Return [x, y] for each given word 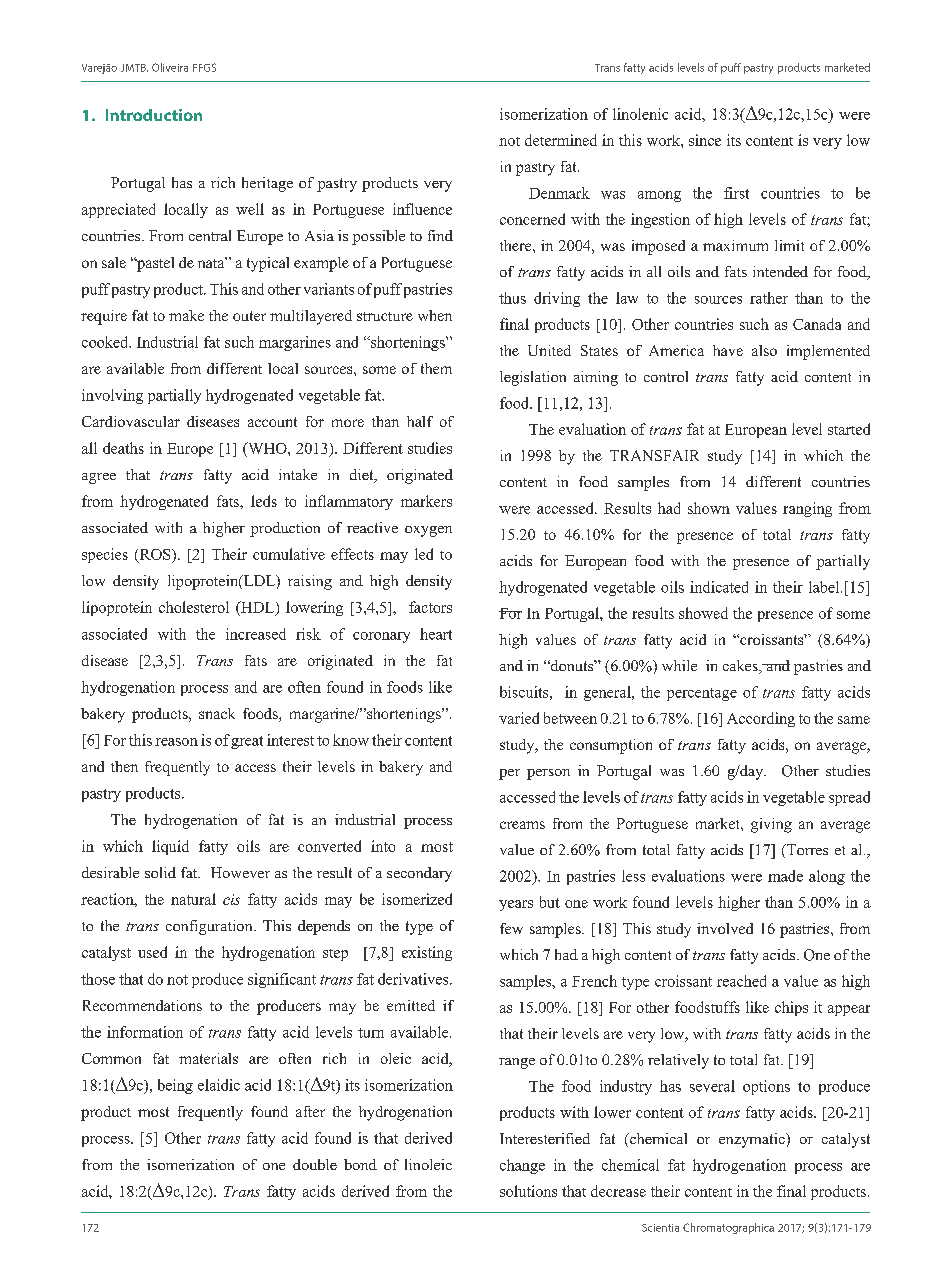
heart [436, 634]
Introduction [154, 115]
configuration [210, 927]
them [436, 368]
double [315, 1164]
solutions [528, 1191]
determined [561, 140]
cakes [741, 667]
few [511, 928]
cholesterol [194, 607]
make [186, 315]
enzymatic [753, 1140]
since [705, 140]
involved [725, 928]
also [764, 350]
